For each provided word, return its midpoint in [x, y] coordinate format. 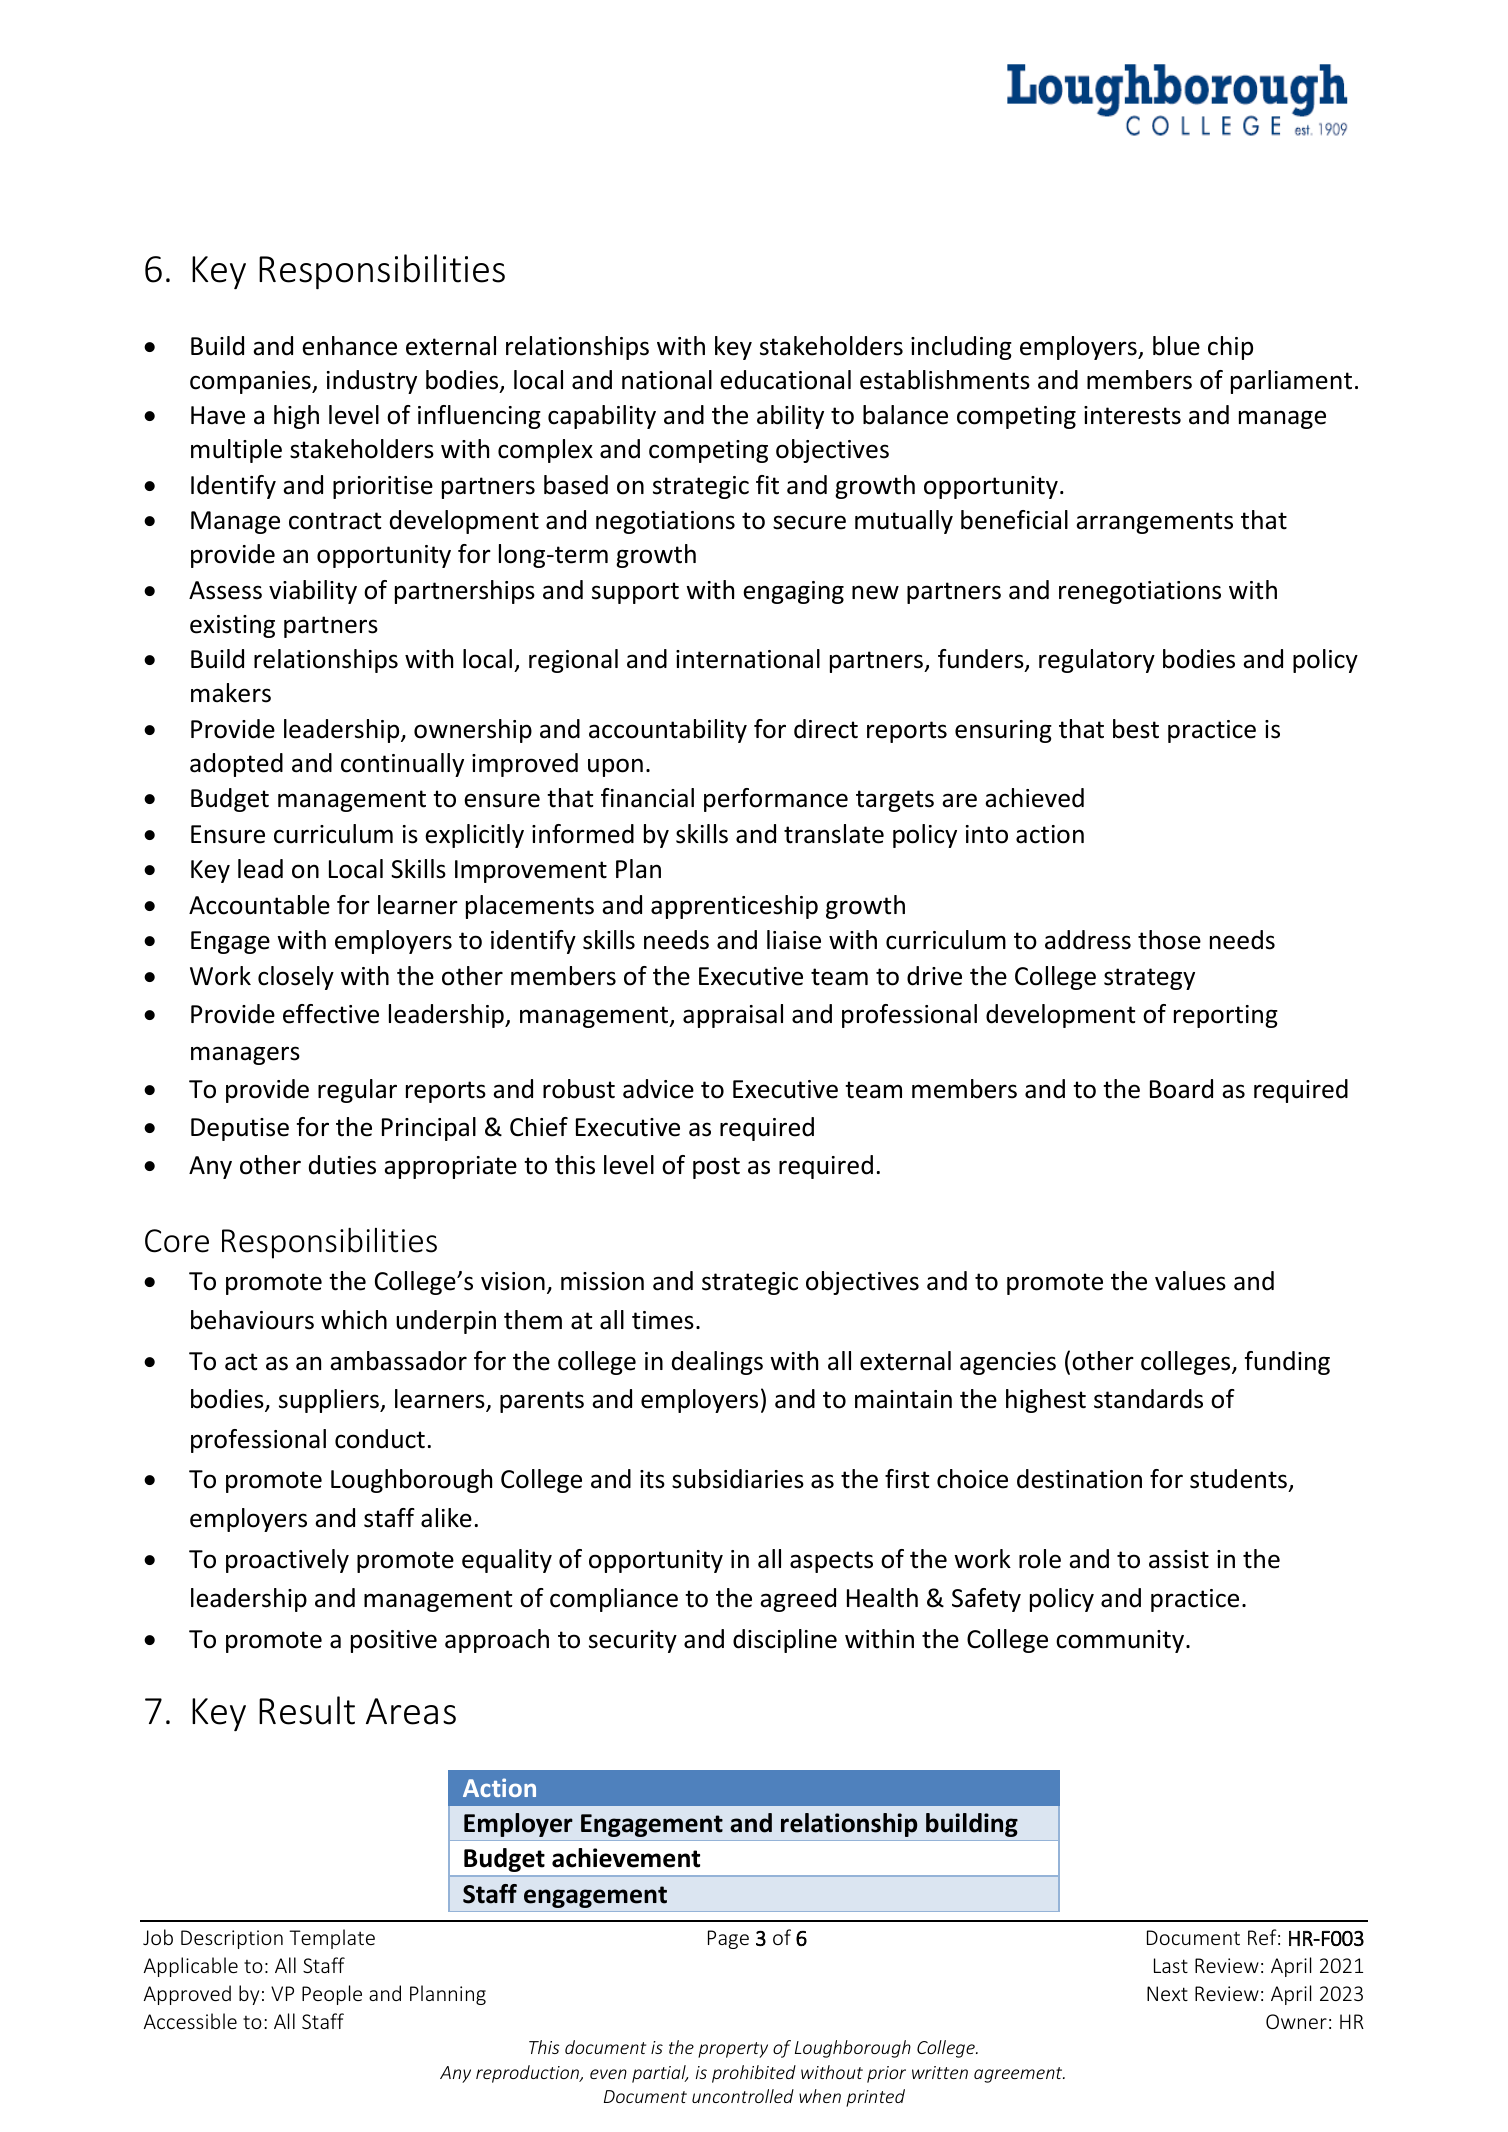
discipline [785, 1641]
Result [307, 1710]
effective [331, 1014]
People [332, 1995]
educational [785, 380]
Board [1181, 1089]
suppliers [330, 1401]
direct [826, 729]
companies [251, 382]
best [1136, 729]
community [1120, 1641]
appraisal [733, 1016]
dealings [717, 1363]
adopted [236, 765]
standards [1148, 1399]
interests [1132, 415]
